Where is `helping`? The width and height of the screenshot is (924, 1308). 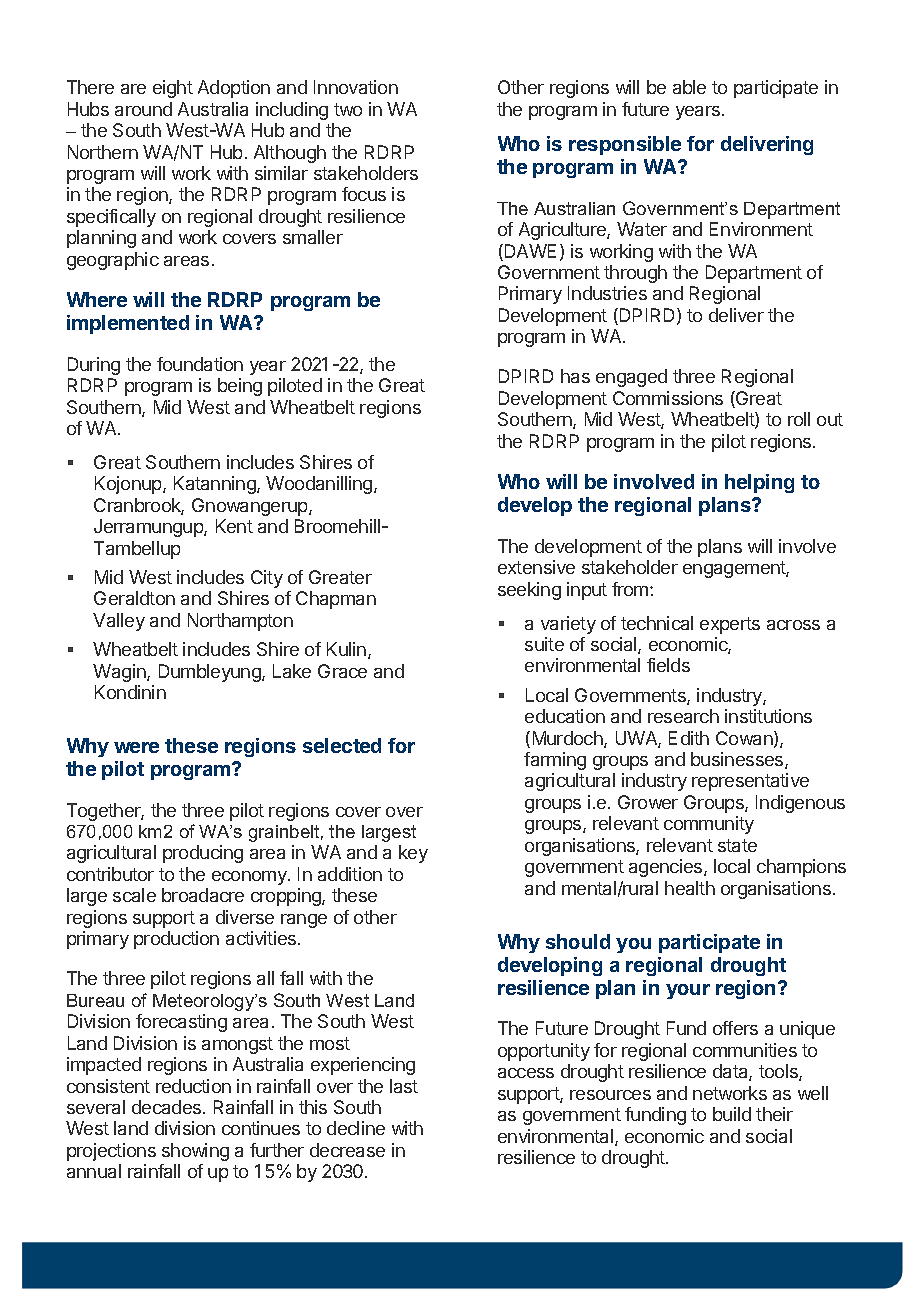
helping is located at coordinates (759, 483).
